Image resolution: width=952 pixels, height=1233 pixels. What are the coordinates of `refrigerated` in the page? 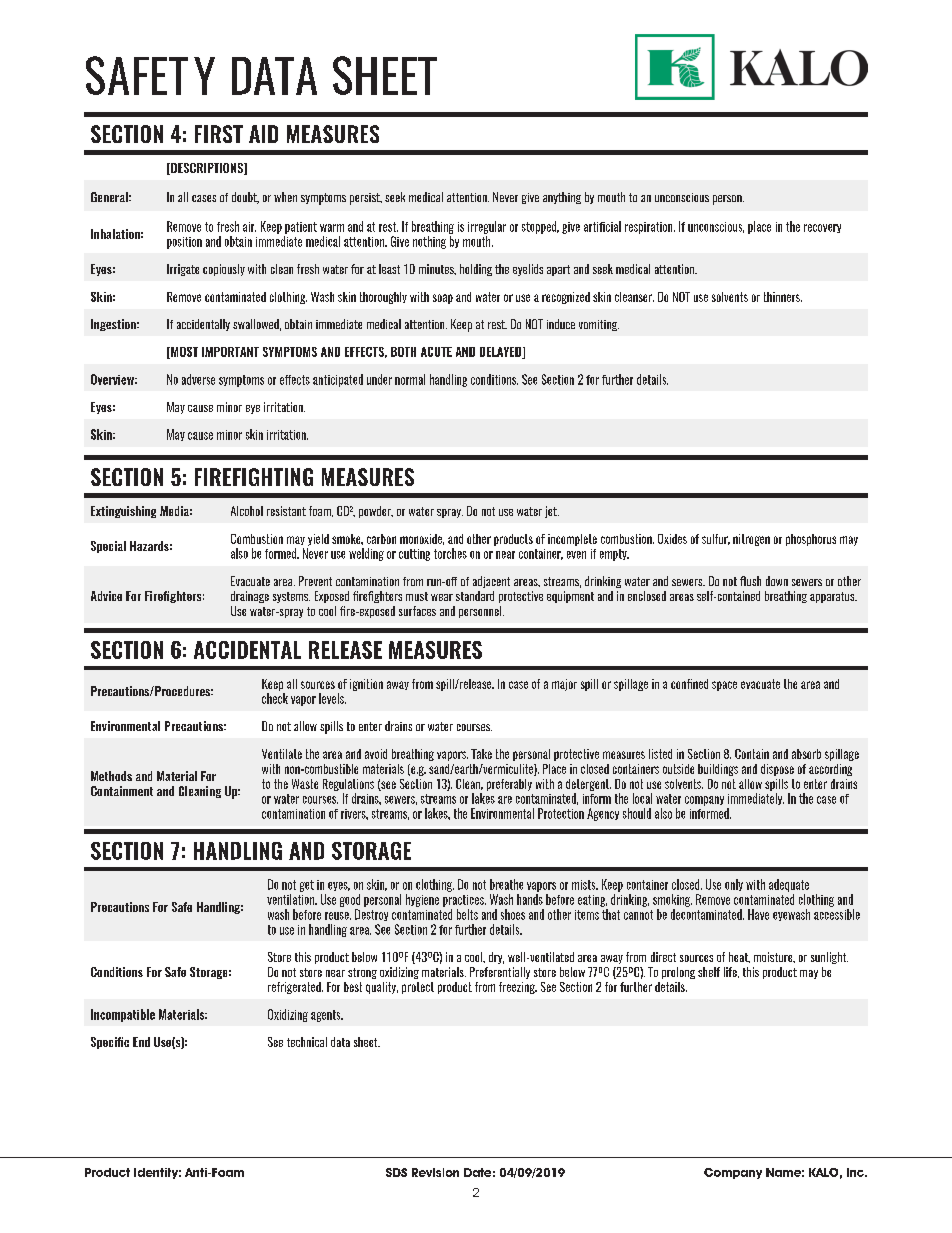 It's located at (295, 988).
